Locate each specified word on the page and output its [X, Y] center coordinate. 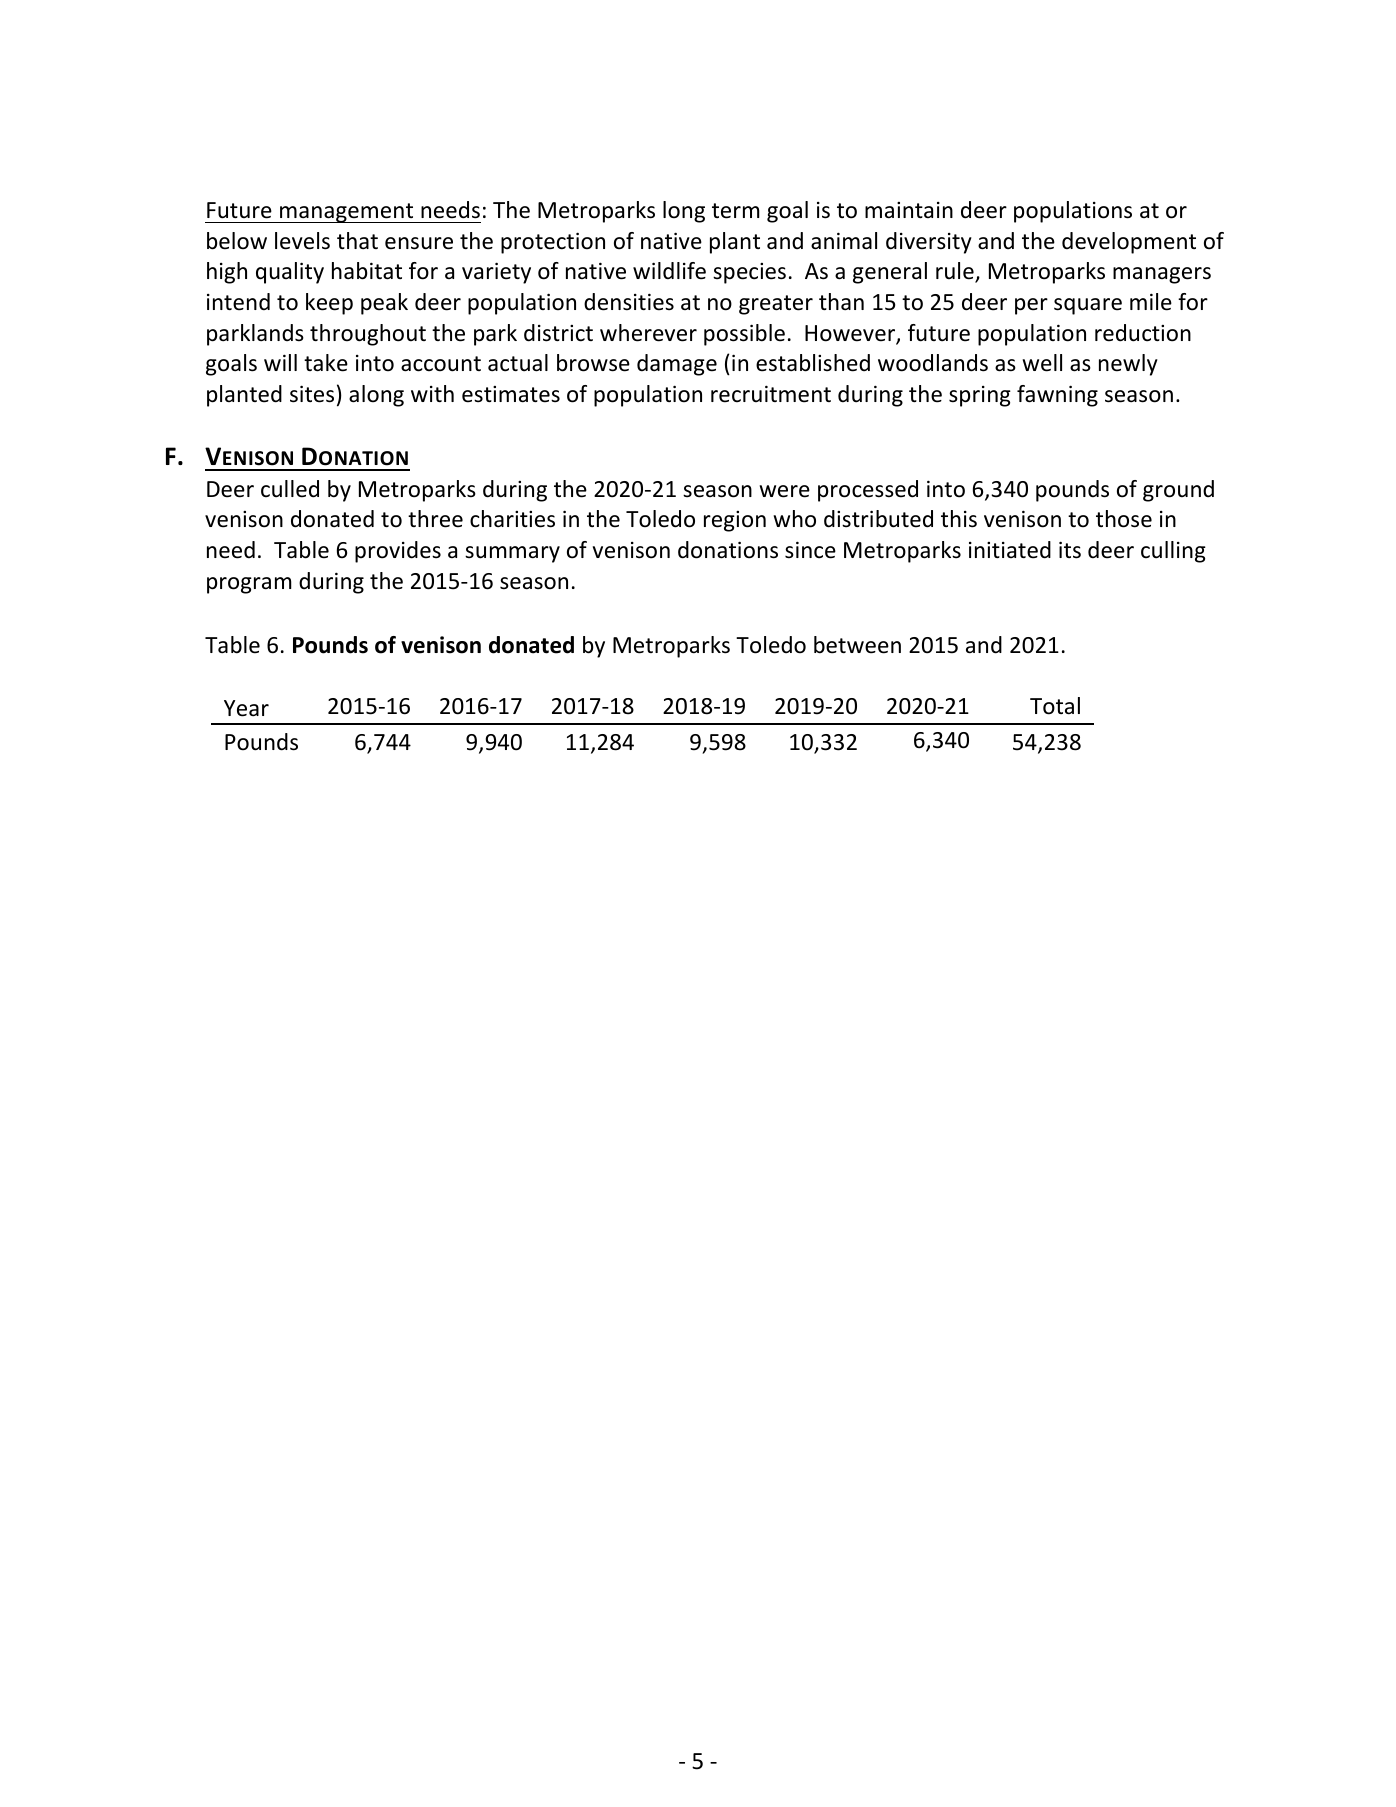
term [736, 211]
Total [1055, 706]
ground [1178, 491]
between [857, 645]
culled [290, 489]
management [347, 213]
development [1129, 243]
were [784, 491]
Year [246, 708]
